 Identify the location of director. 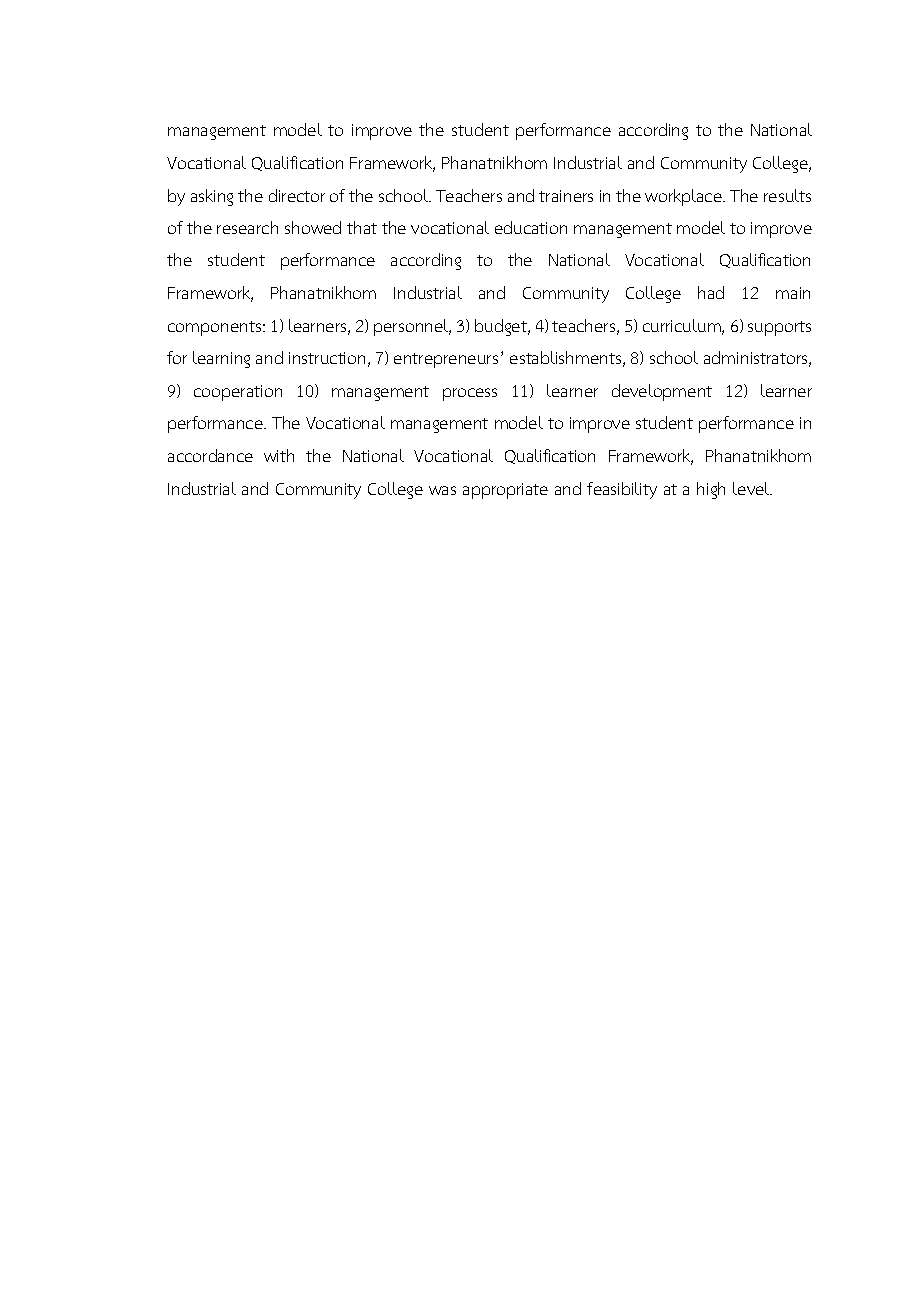
(297, 195).
